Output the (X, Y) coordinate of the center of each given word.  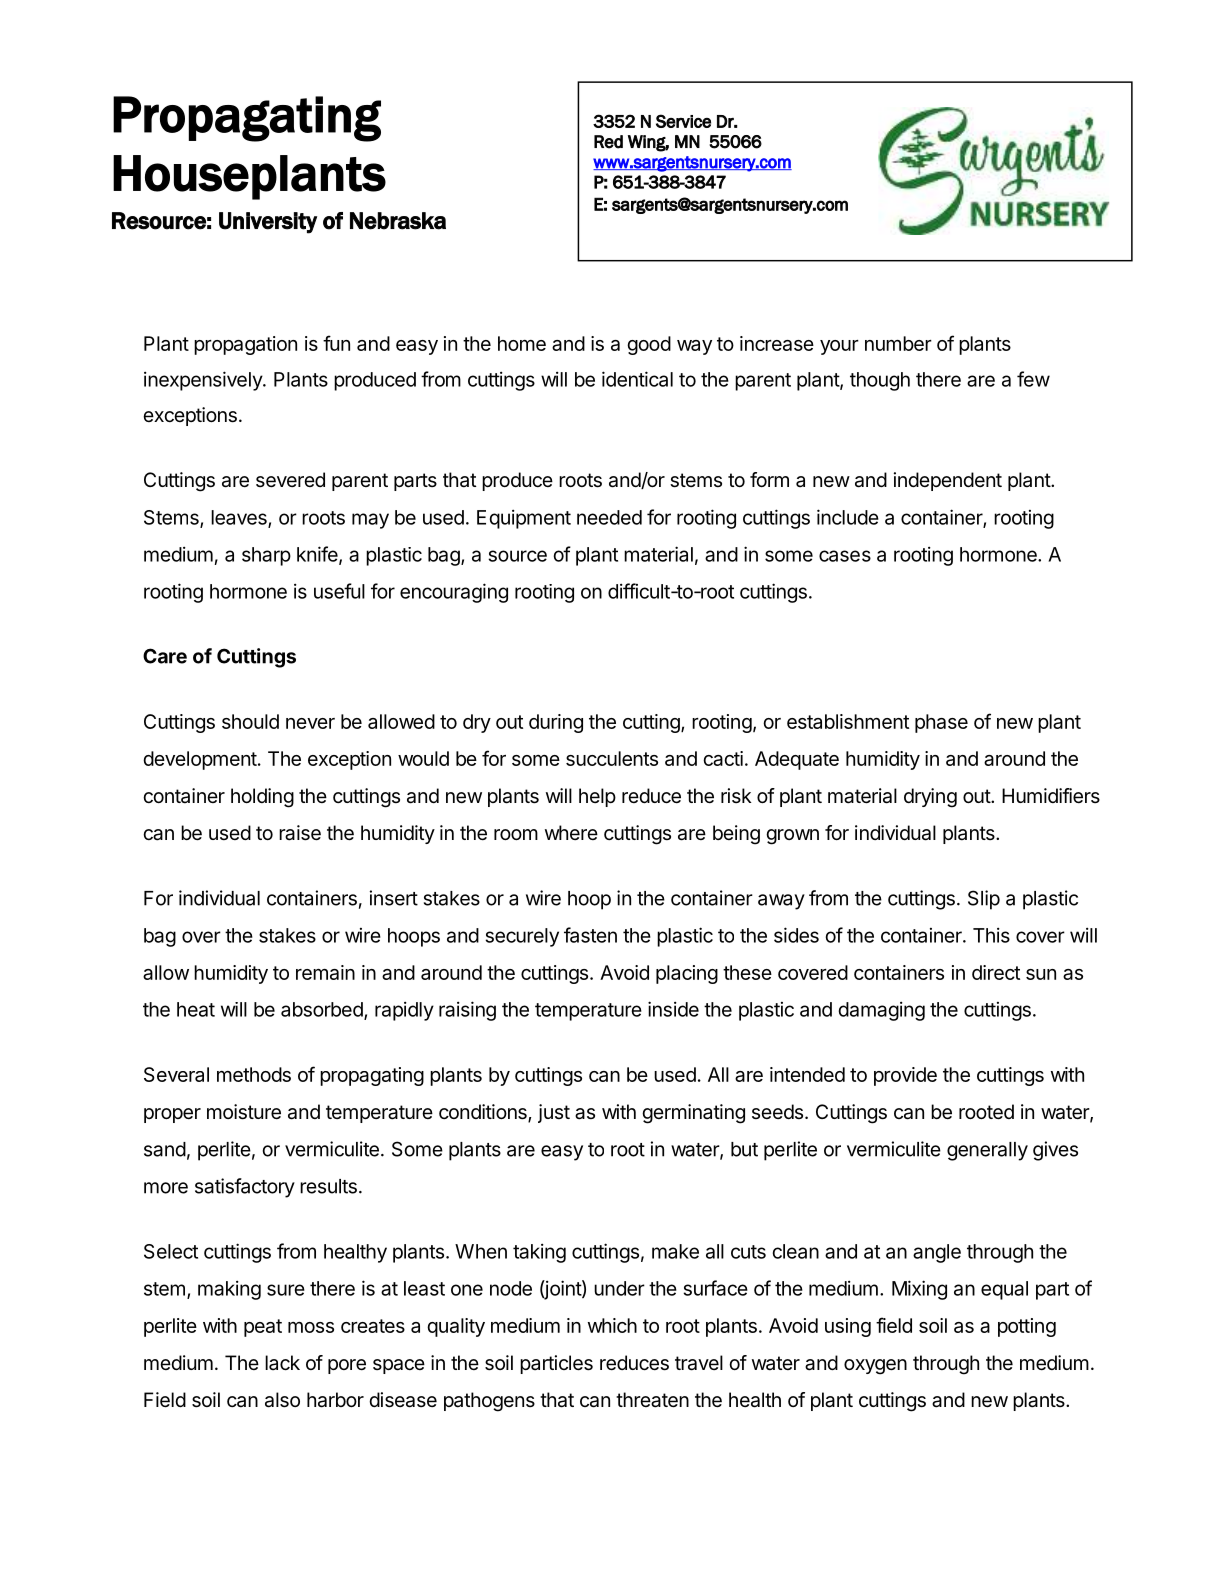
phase (941, 723)
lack (282, 1363)
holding (262, 798)
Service (683, 121)
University (268, 223)
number (898, 343)
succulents (612, 758)
